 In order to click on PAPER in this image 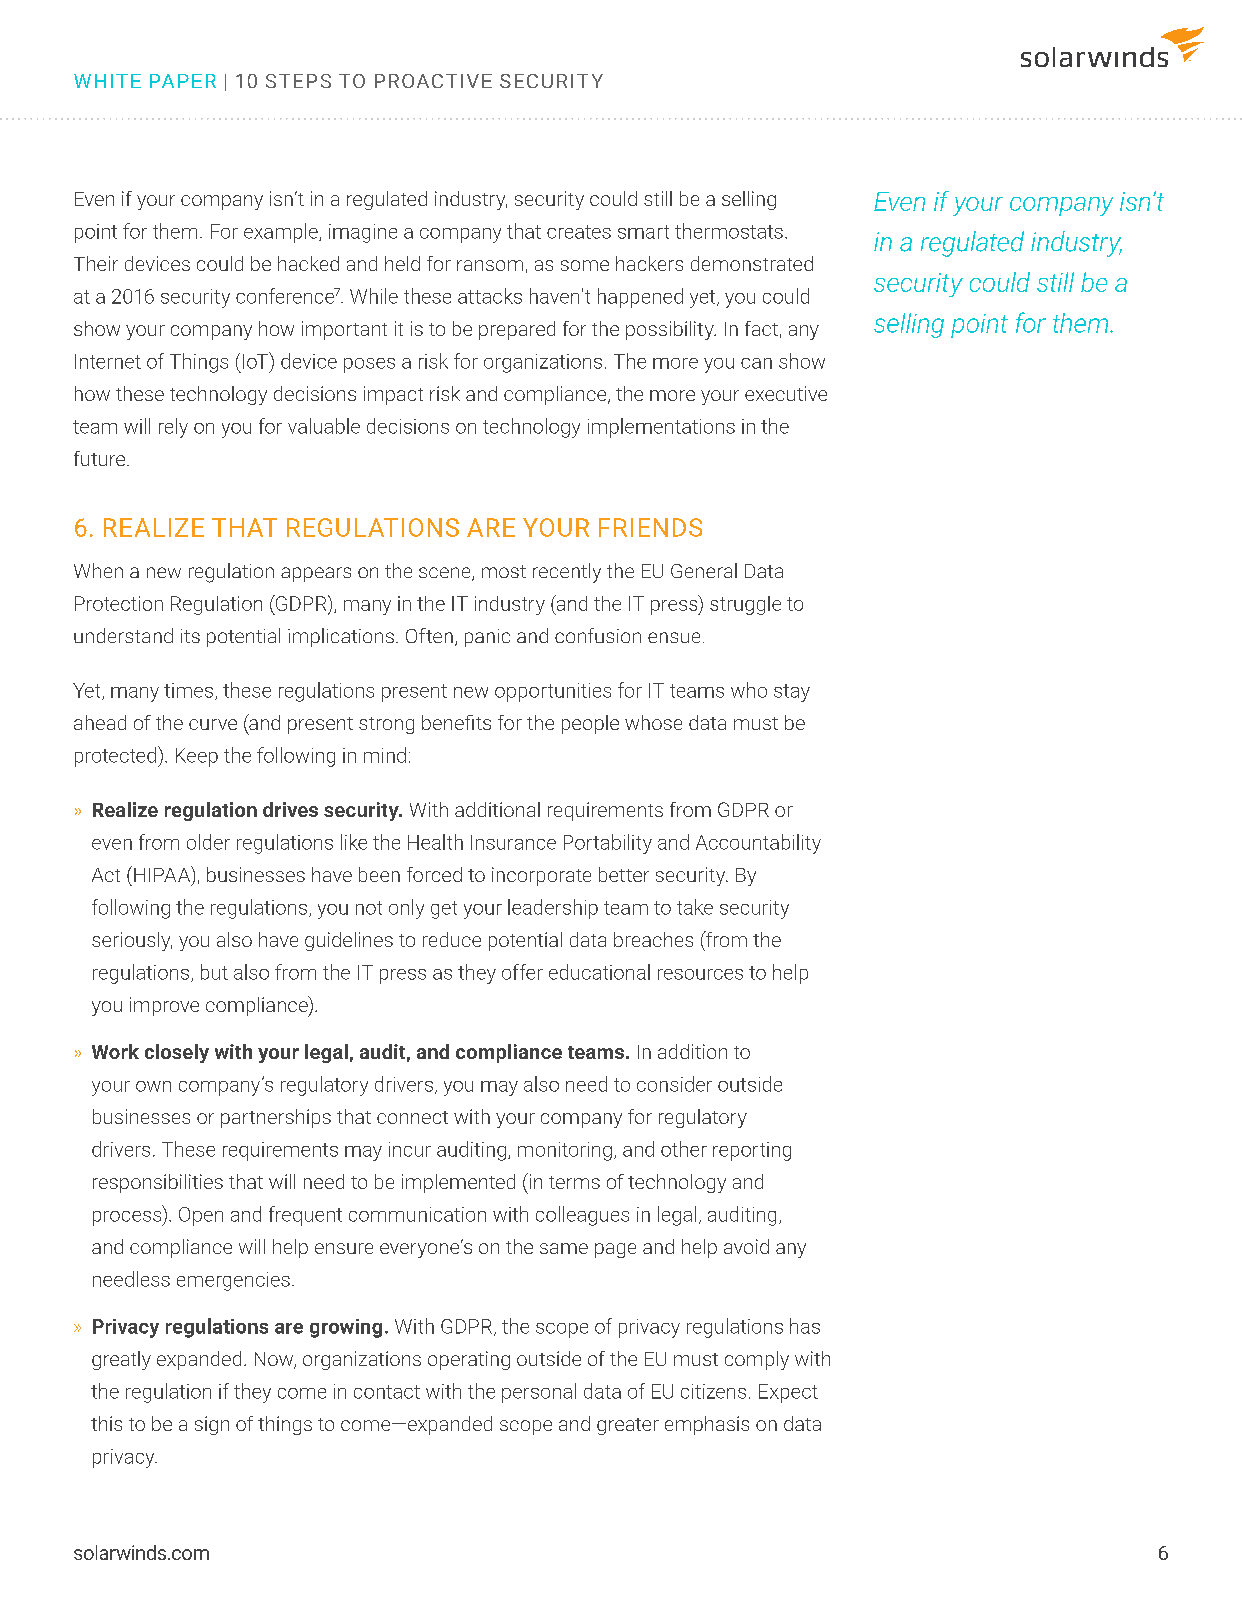, I will do `click(183, 81)`.
